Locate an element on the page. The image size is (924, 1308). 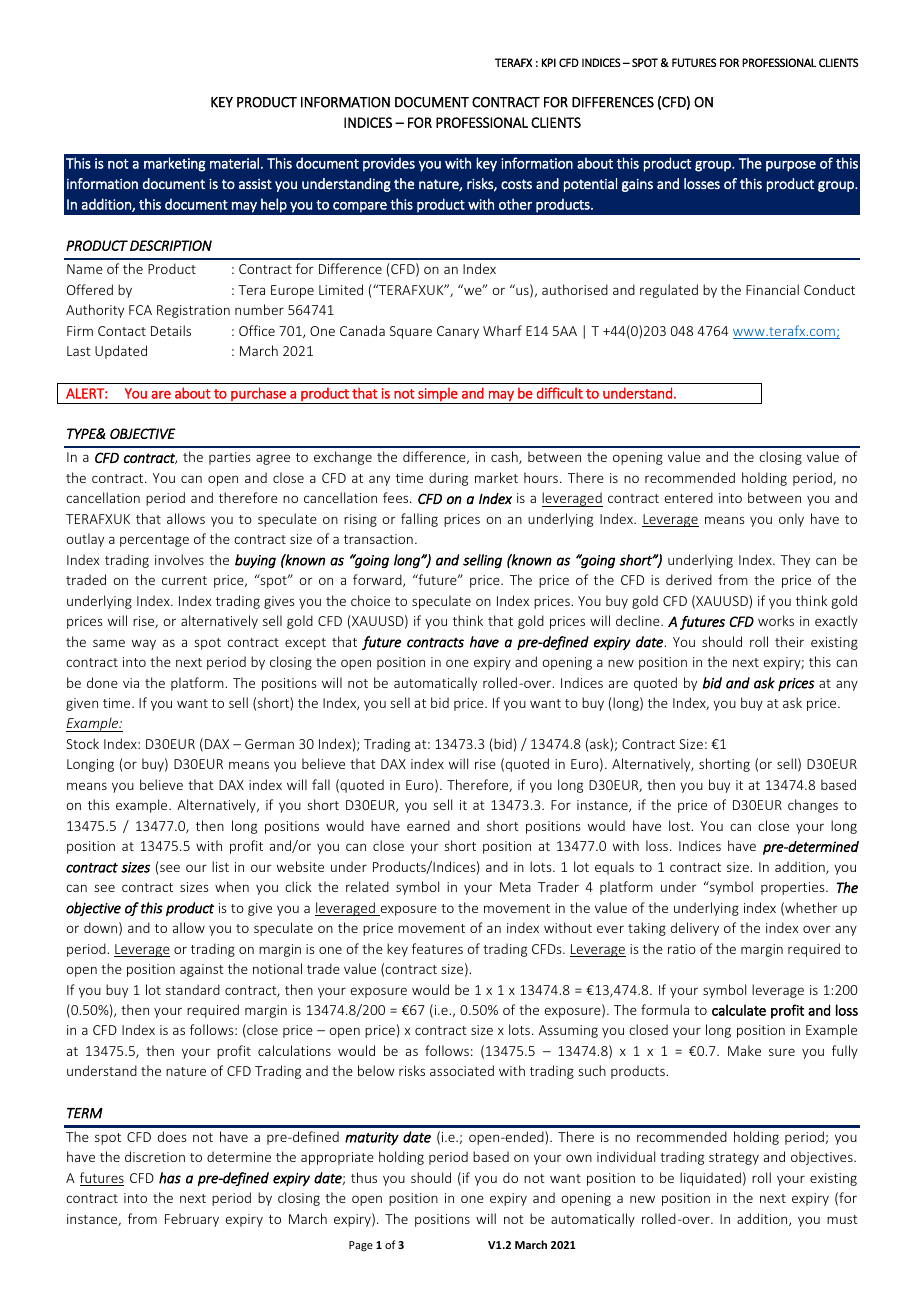
purpose is located at coordinates (791, 166).
